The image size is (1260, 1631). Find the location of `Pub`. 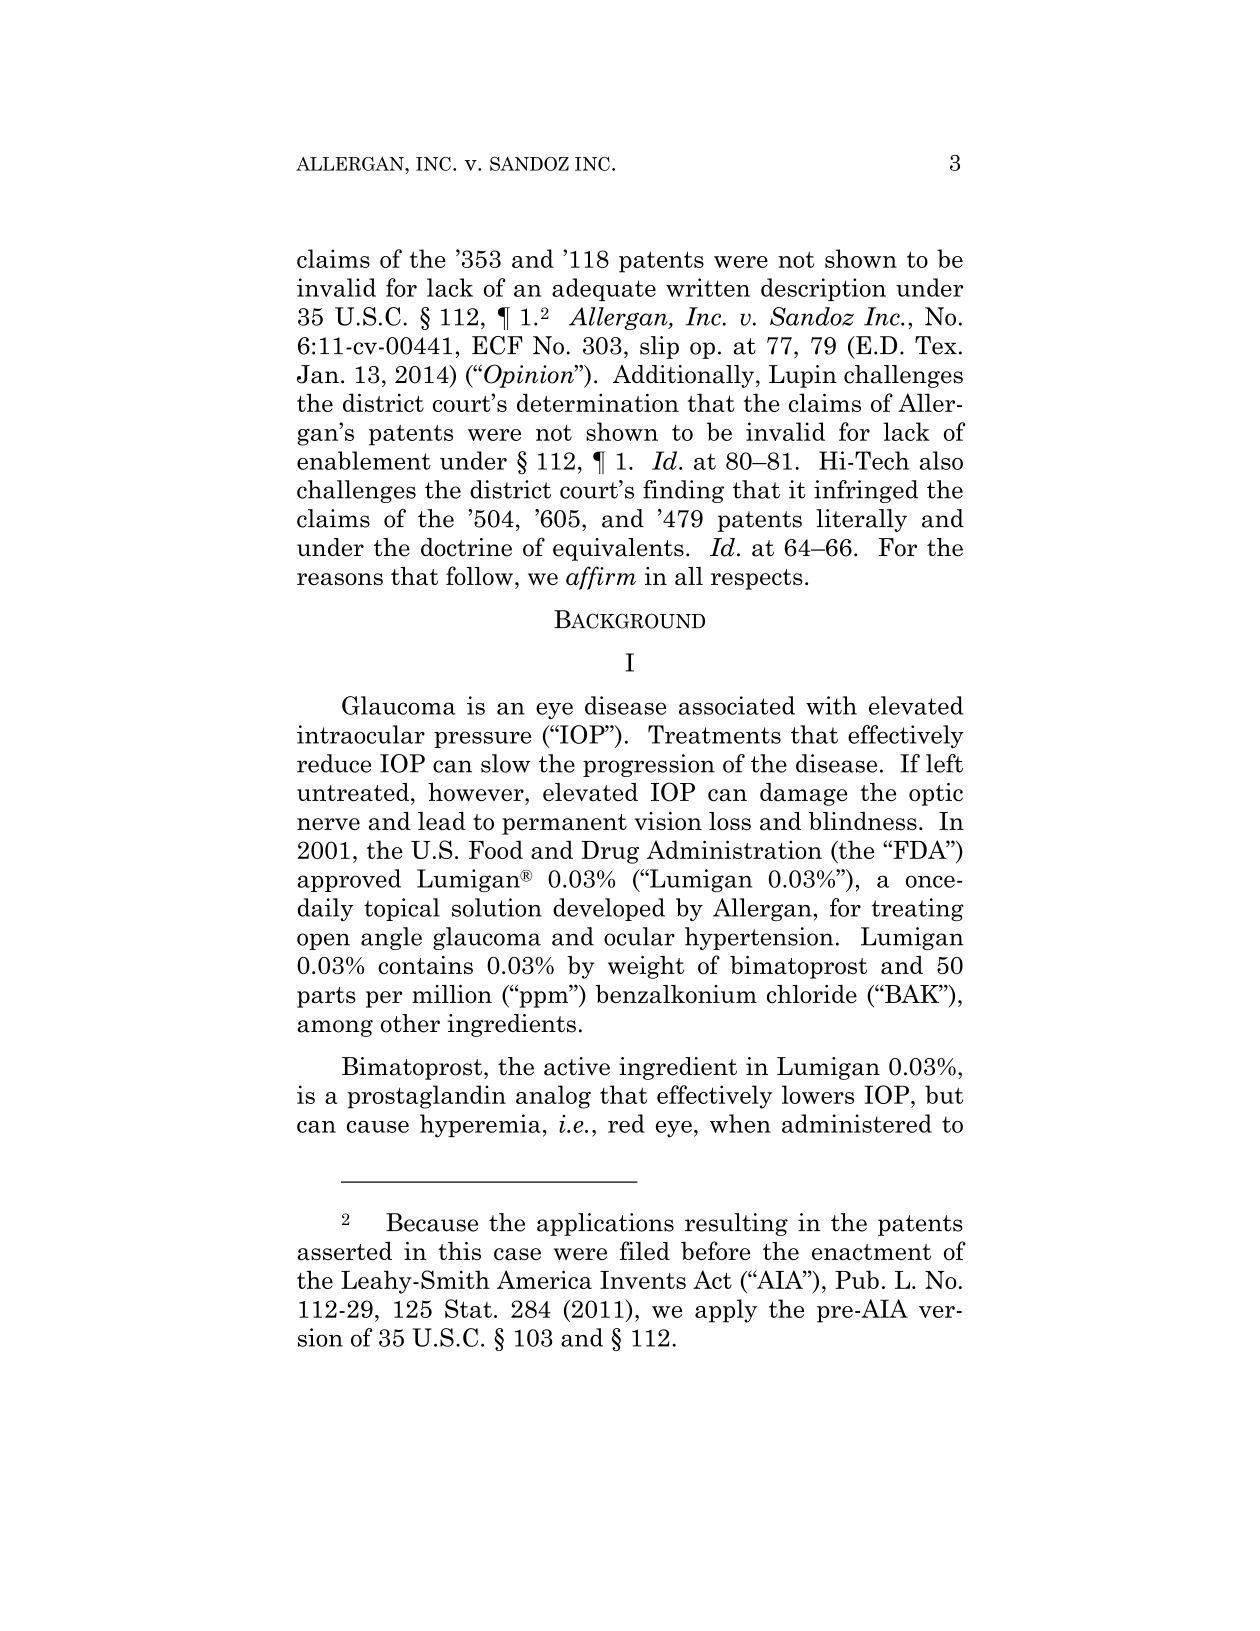

Pub is located at coordinates (857, 1279).
